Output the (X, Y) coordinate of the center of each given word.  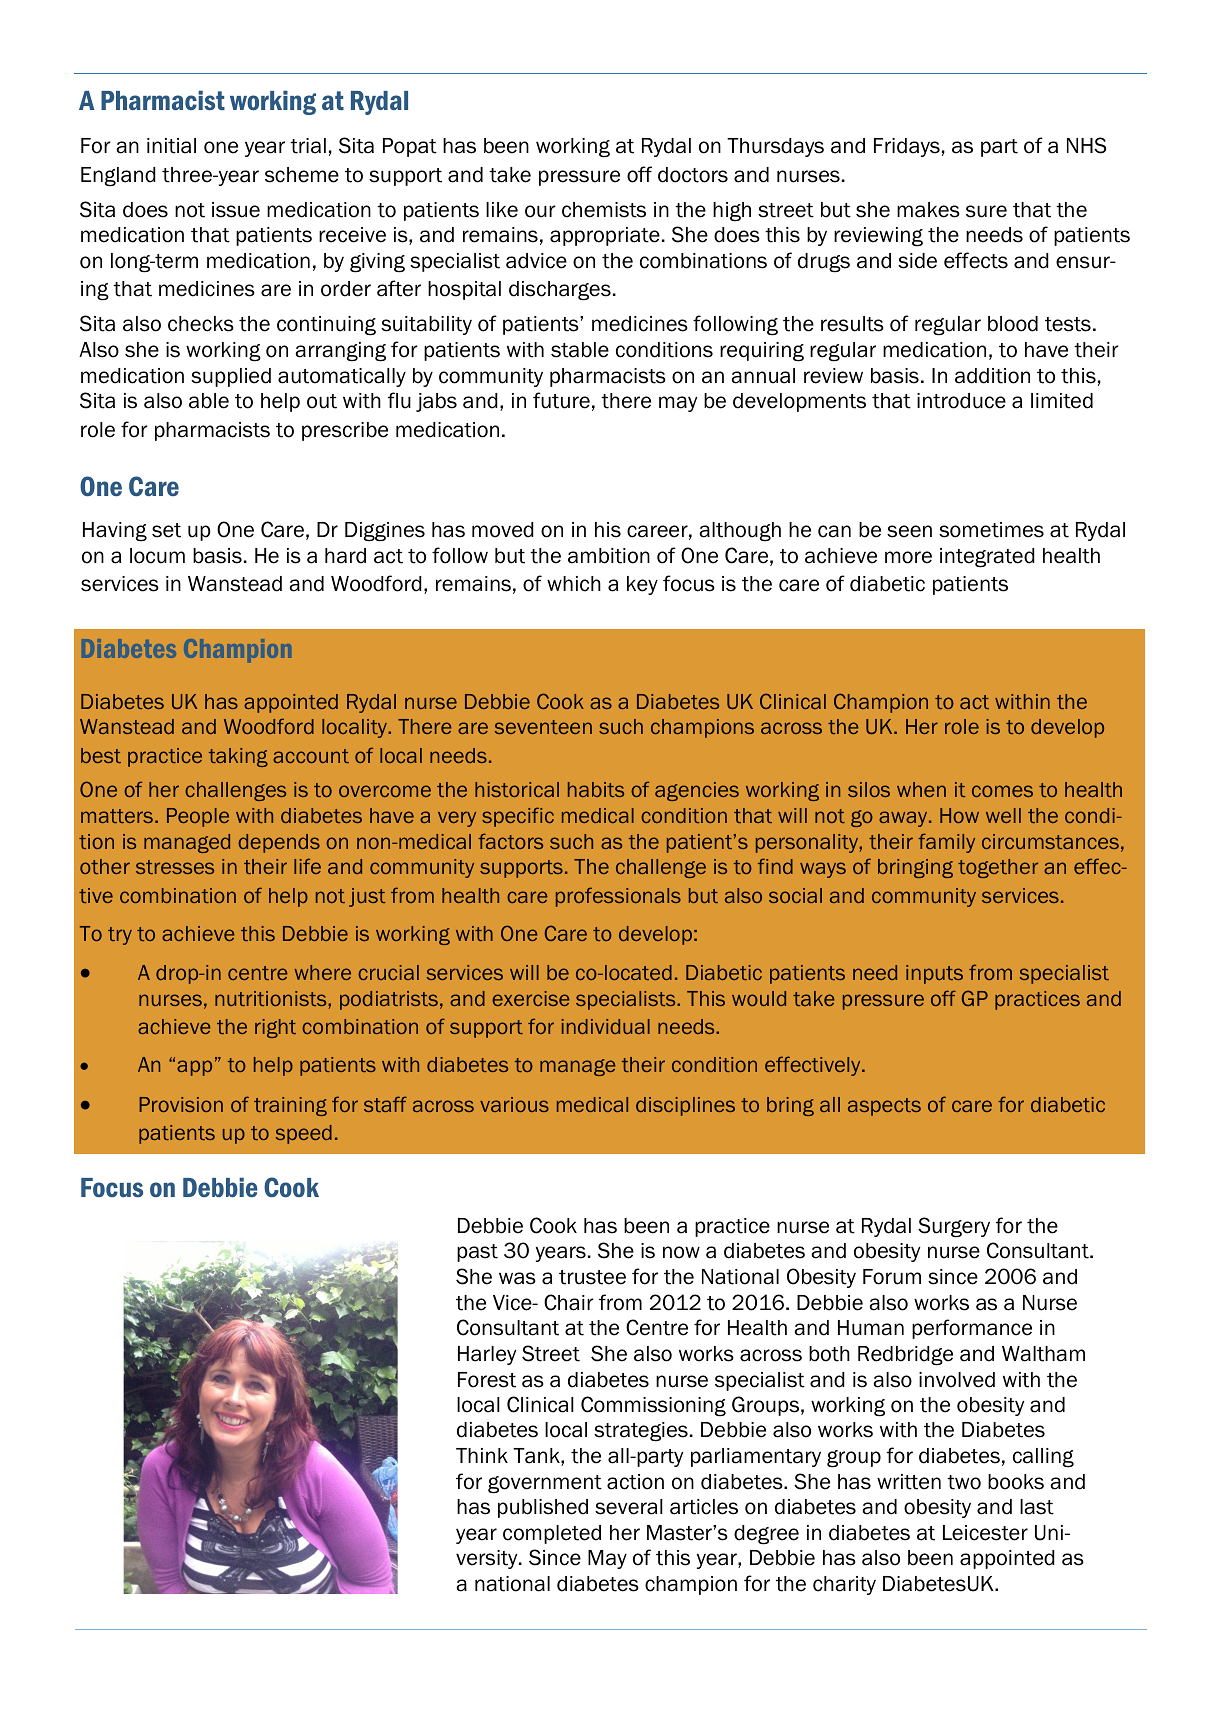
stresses (175, 867)
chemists (604, 210)
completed (552, 1534)
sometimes (991, 530)
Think (482, 1455)
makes (928, 210)
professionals (618, 897)
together (998, 868)
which (574, 584)
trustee (592, 1277)
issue (236, 210)
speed (304, 1134)
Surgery (954, 1227)
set (166, 530)
